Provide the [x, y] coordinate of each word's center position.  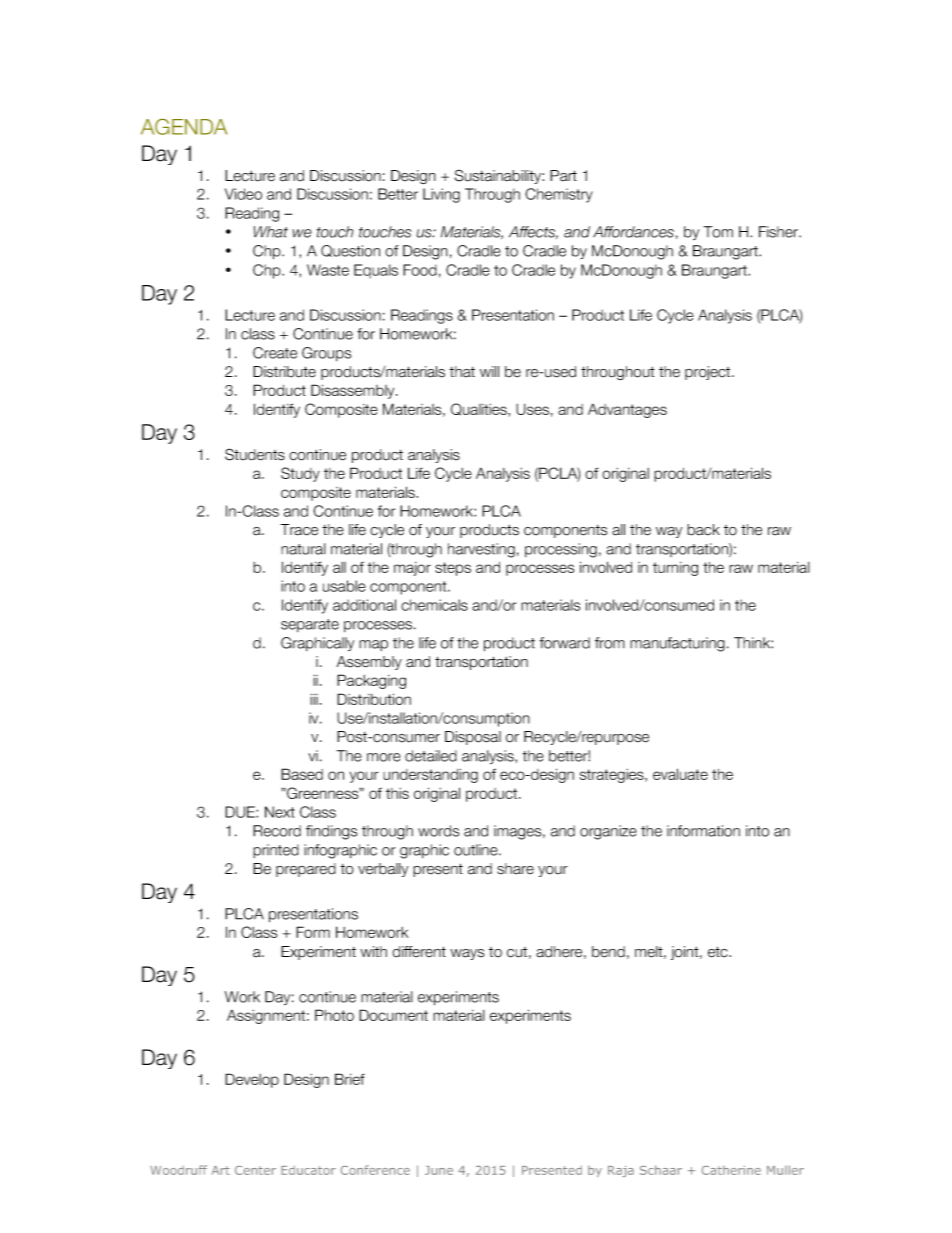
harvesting [481, 550]
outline [477, 850]
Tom [718, 232]
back [703, 530]
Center [255, 1170]
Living [441, 195]
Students [255, 454]
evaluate [680, 774]
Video [243, 194]
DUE [241, 812]
